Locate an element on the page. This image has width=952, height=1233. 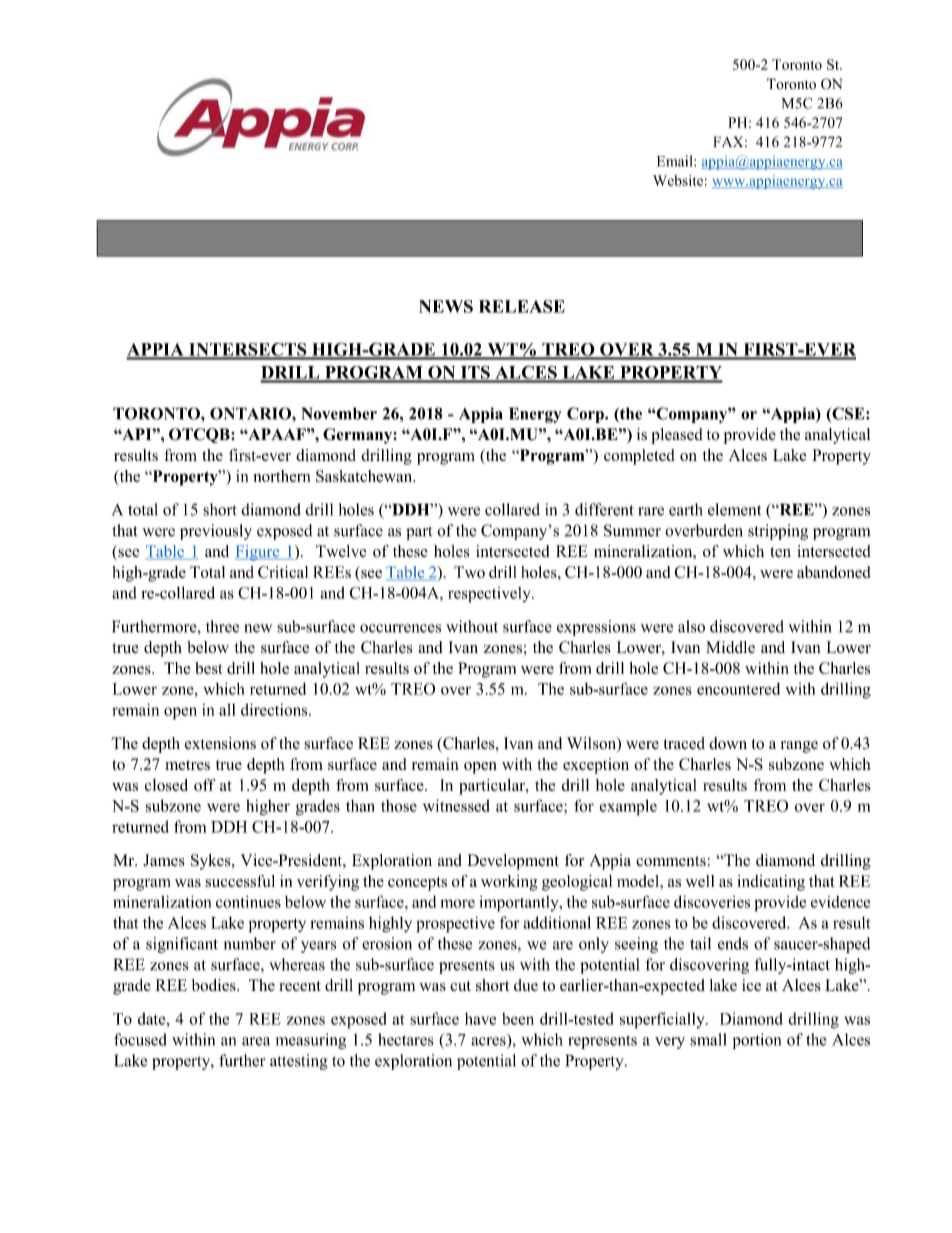
occurrences is located at coordinates (400, 628).
